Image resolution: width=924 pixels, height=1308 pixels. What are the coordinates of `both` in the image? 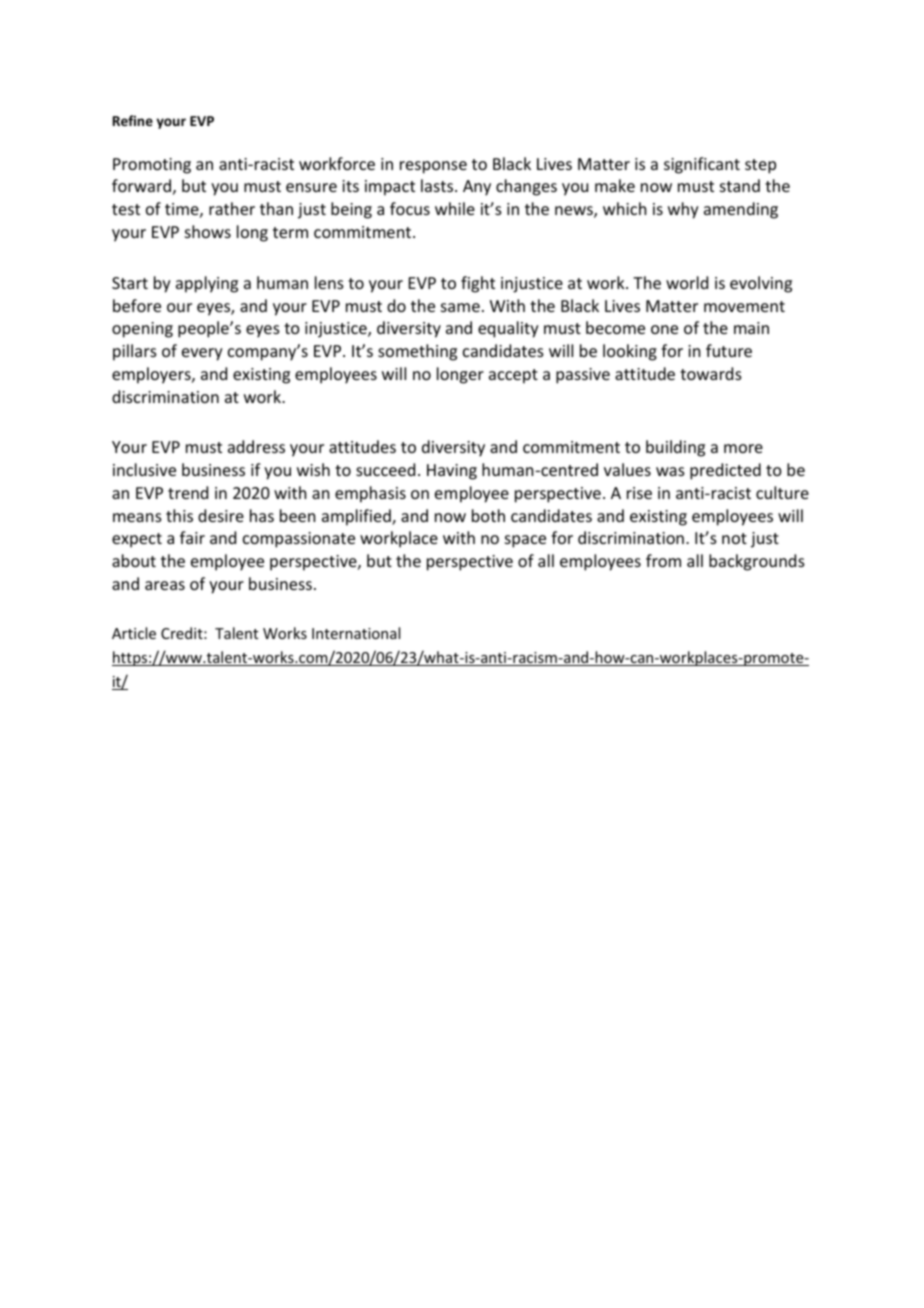 It's located at (488, 515).
